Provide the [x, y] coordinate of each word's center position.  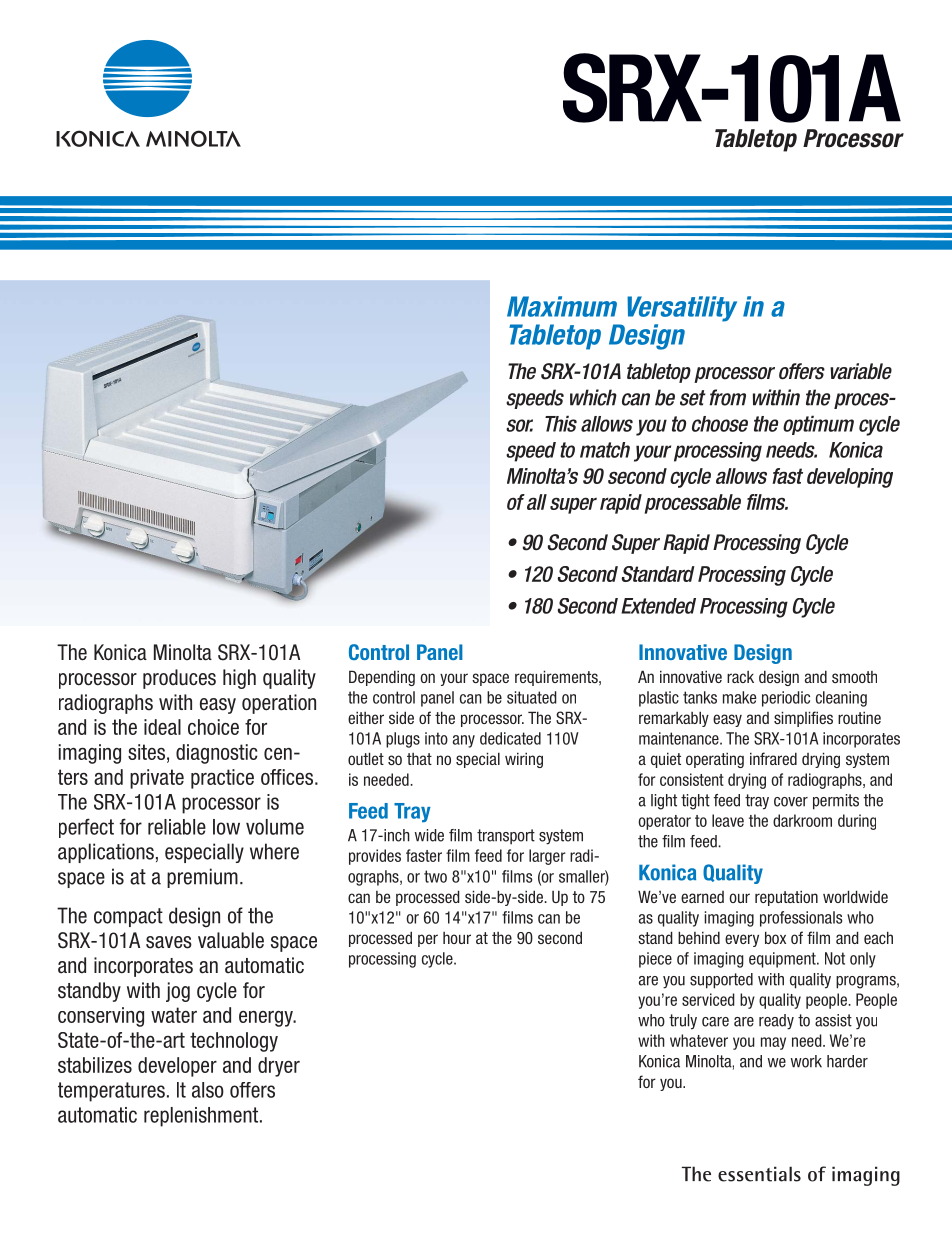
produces [179, 679]
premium [202, 878]
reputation [786, 898]
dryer [279, 1067]
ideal [162, 727]
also [208, 1090]
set [693, 398]
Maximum [562, 306]
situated [532, 697]
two [435, 876]
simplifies [803, 719]
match [605, 450]
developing [850, 478]
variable [861, 371]
